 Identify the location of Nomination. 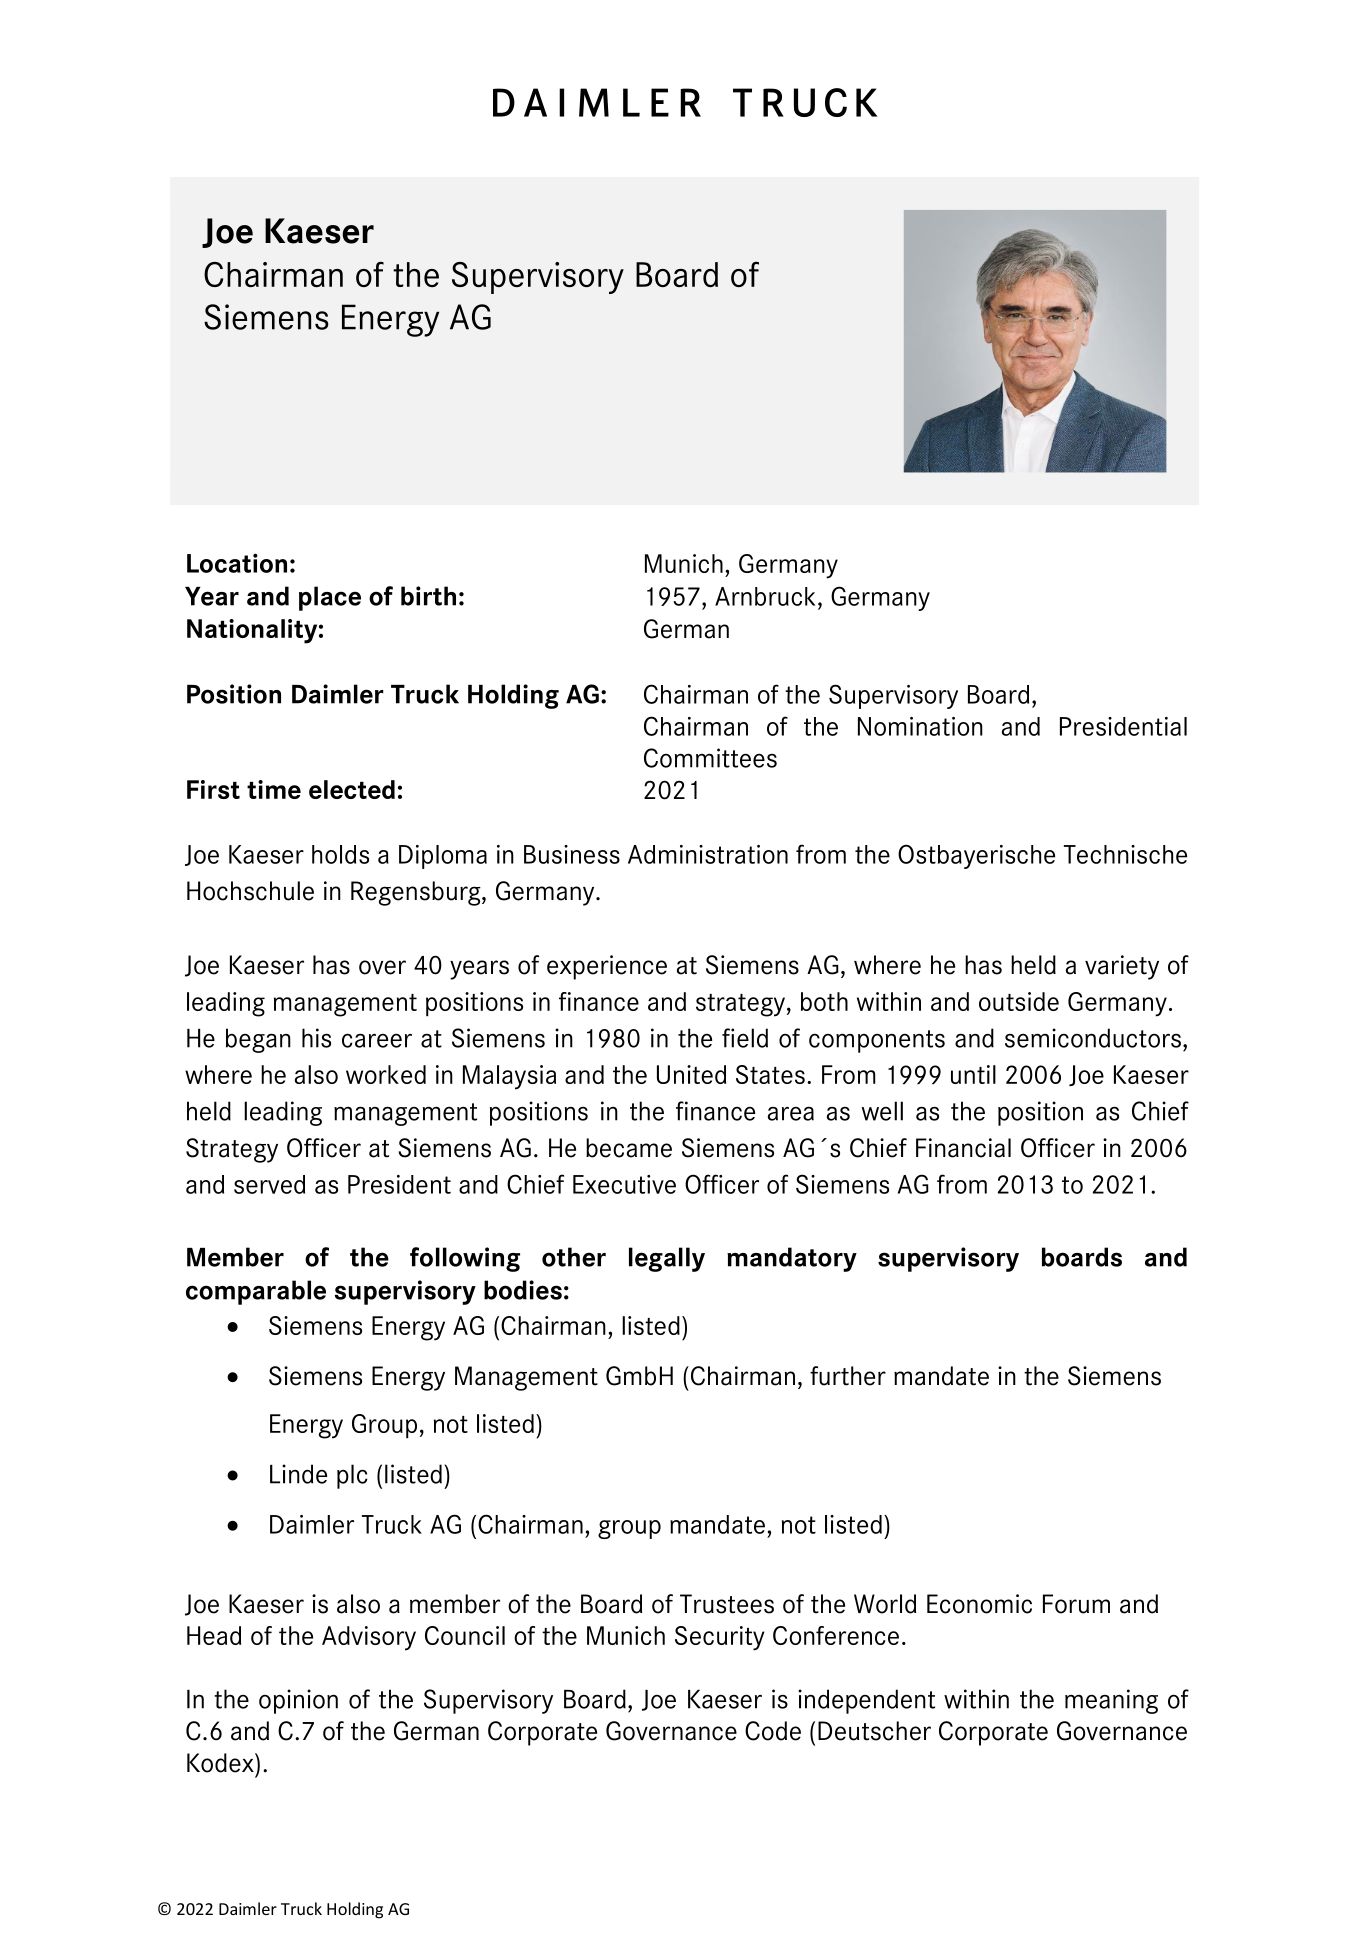
(920, 726).
